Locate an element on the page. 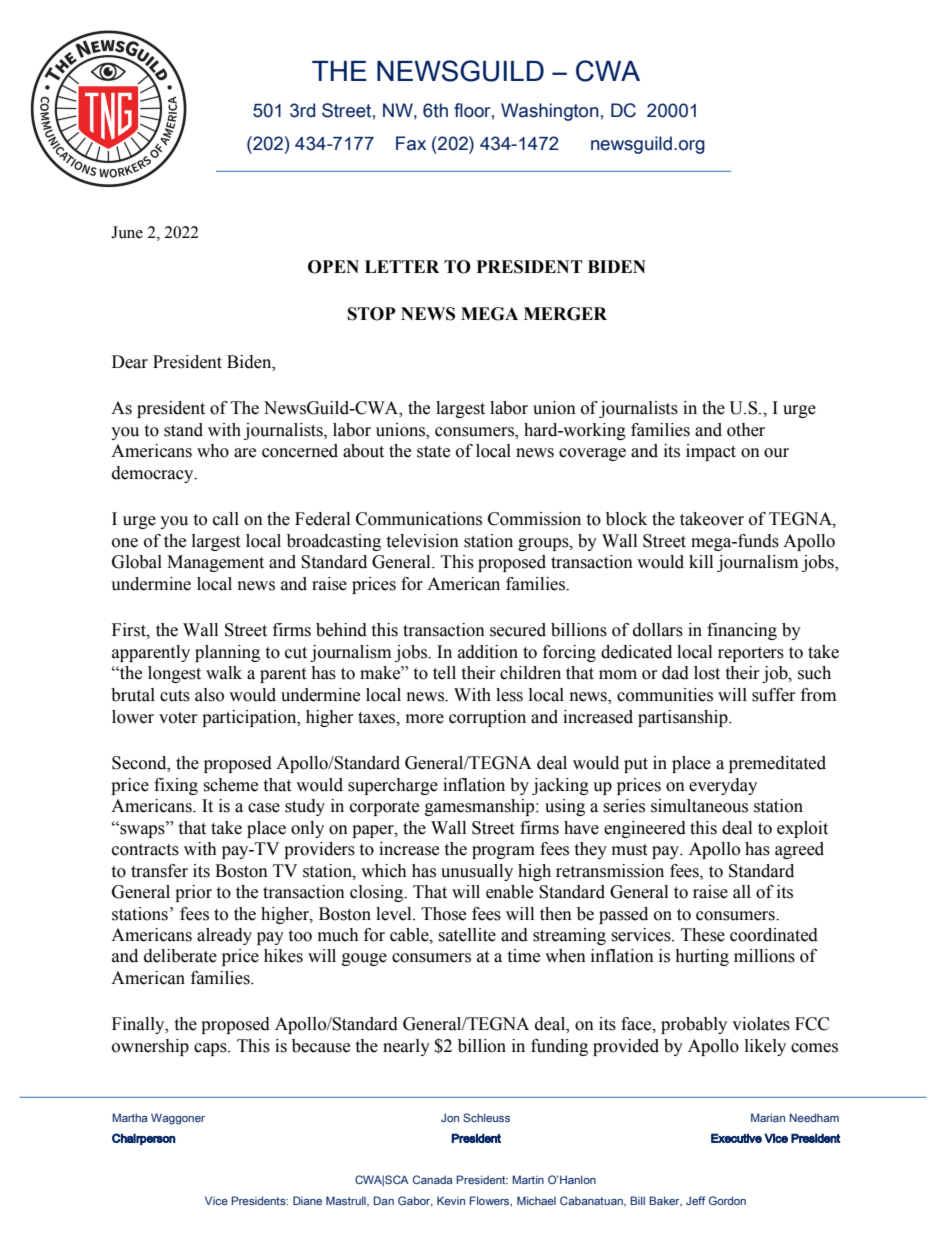 This image has width=952, height=1233. call is located at coordinates (226, 519).
